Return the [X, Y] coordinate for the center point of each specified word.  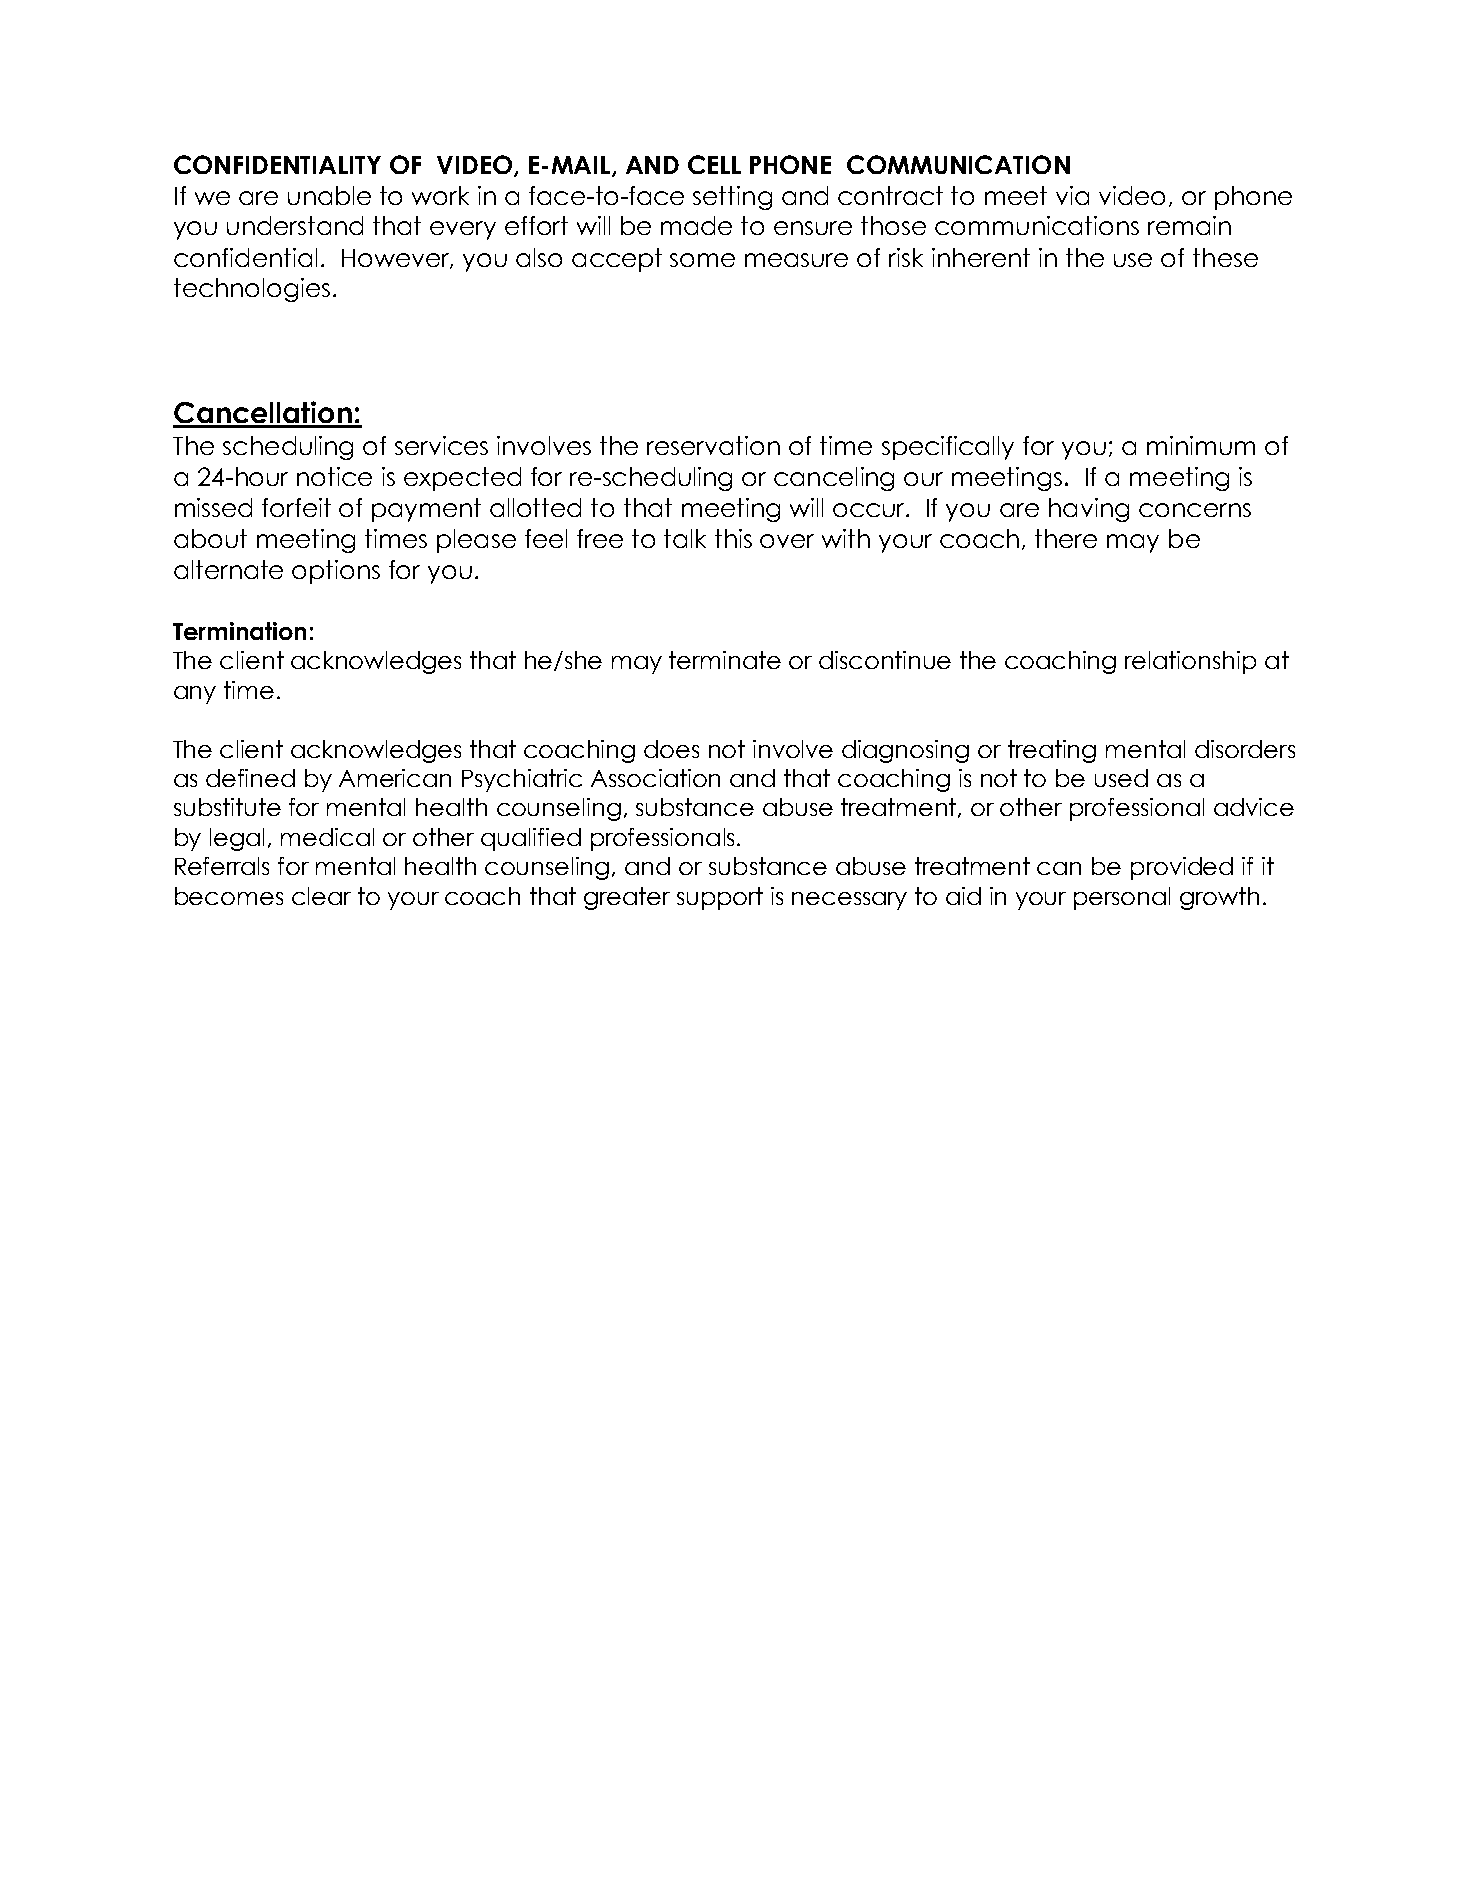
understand [295, 225]
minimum [1201, 445]
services [441, 445]
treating [1052, 751]
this [733, 538]
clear [321, 896]
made [696, 225]
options [336, 572]
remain [1189, 225]
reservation [713, 445]
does [671, 749]
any [195, 695]
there [1066, 538]
